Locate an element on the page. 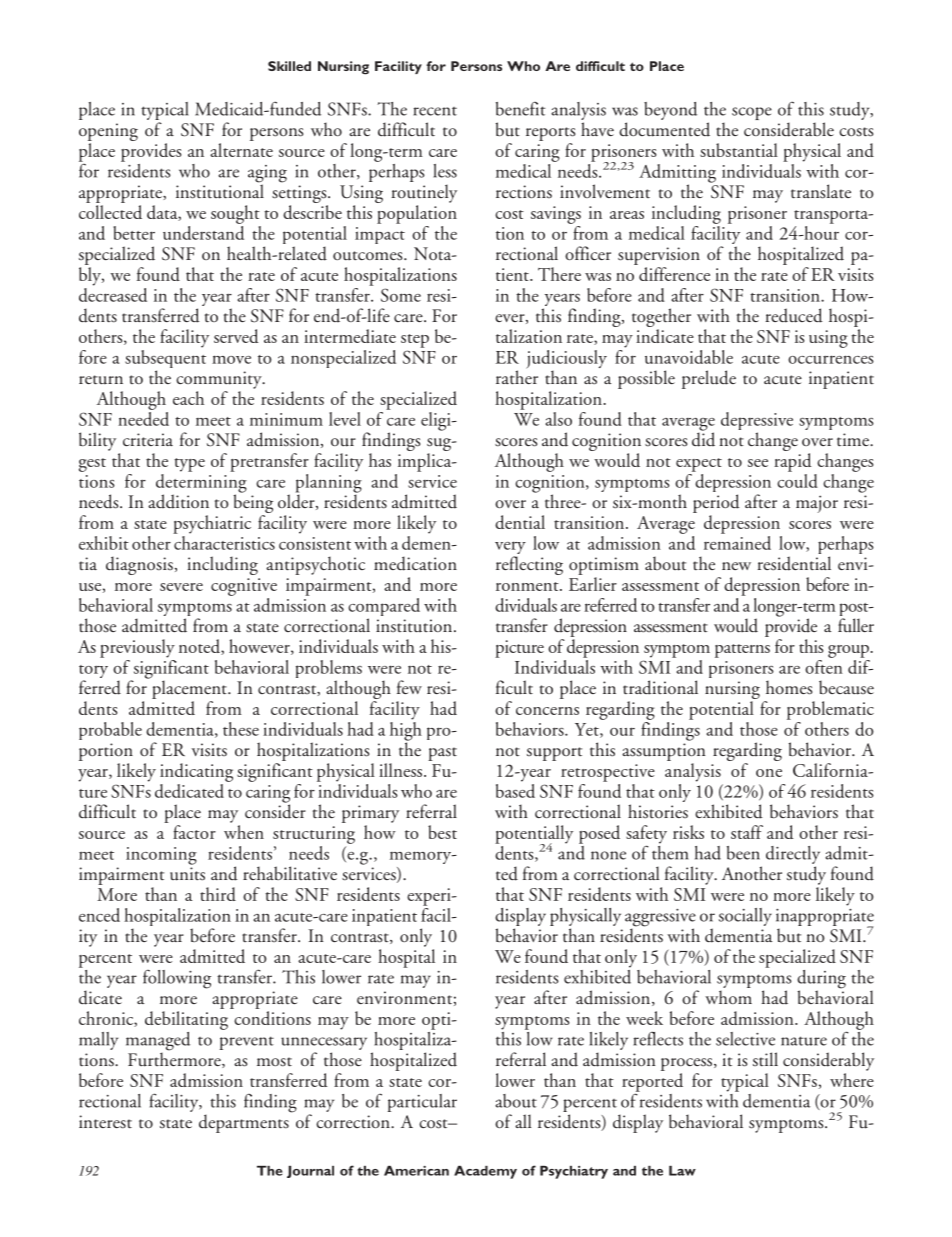 This document has width=952, height=1237. few is located at coordinates (409, 687).
